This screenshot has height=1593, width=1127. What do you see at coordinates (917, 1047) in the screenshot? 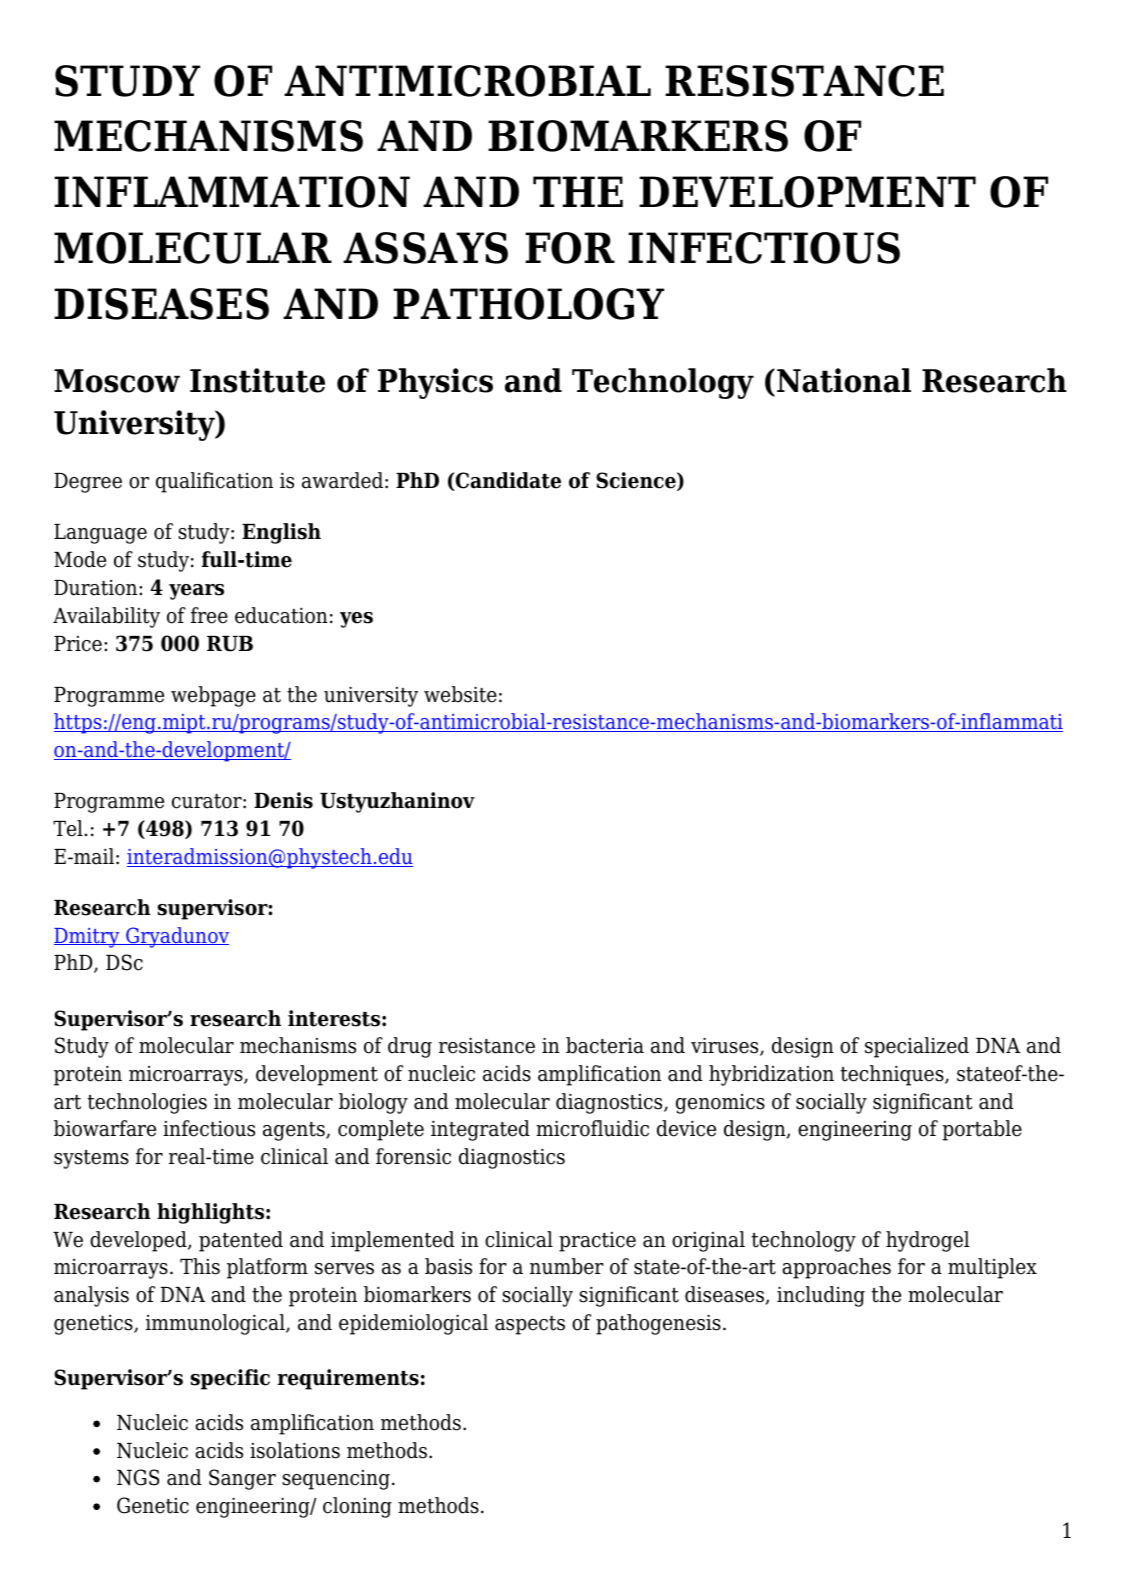
I see `specialized` at bounding box center [917, 1047].
